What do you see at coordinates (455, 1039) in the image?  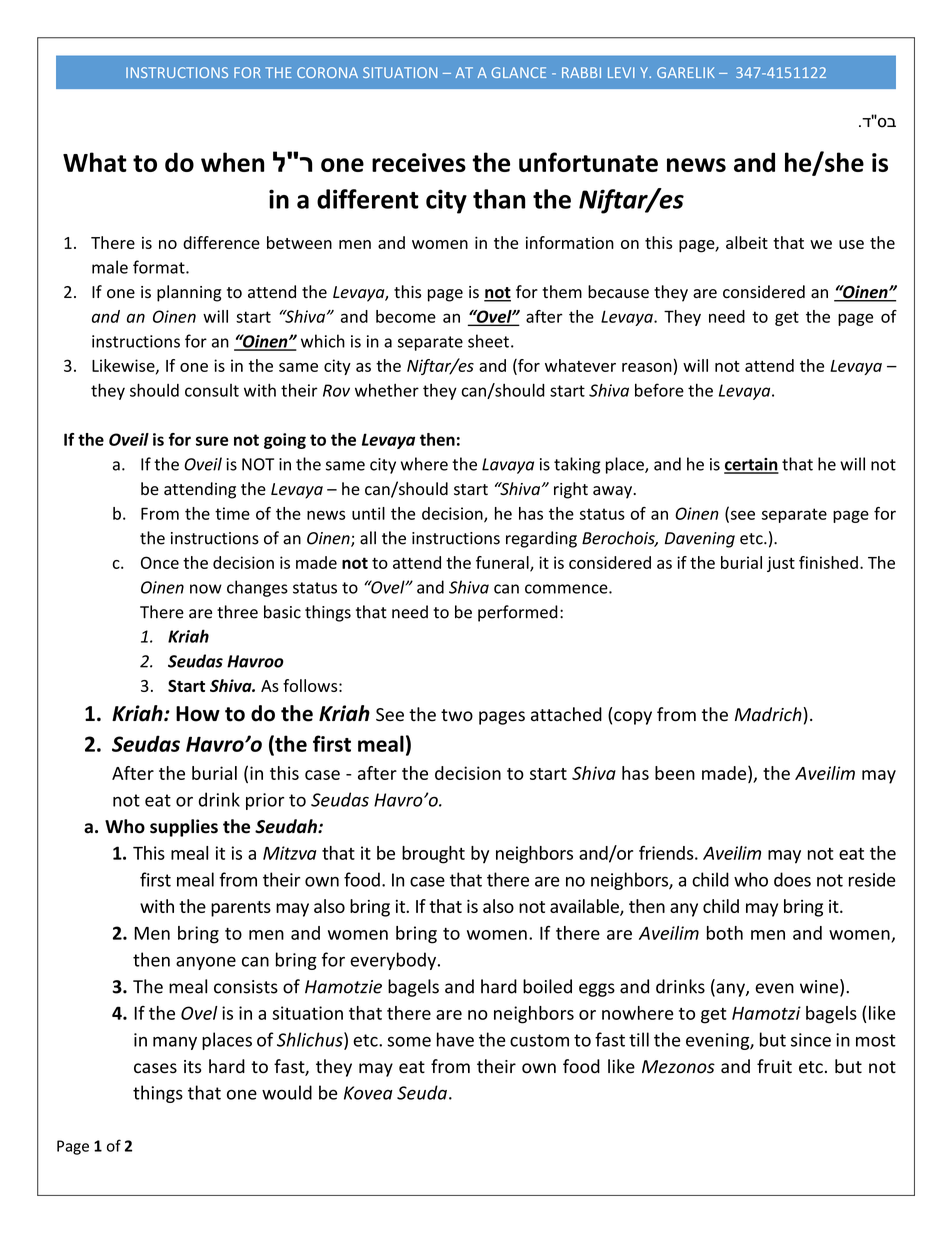 I see `have` at bounding box center [455, 1039].
